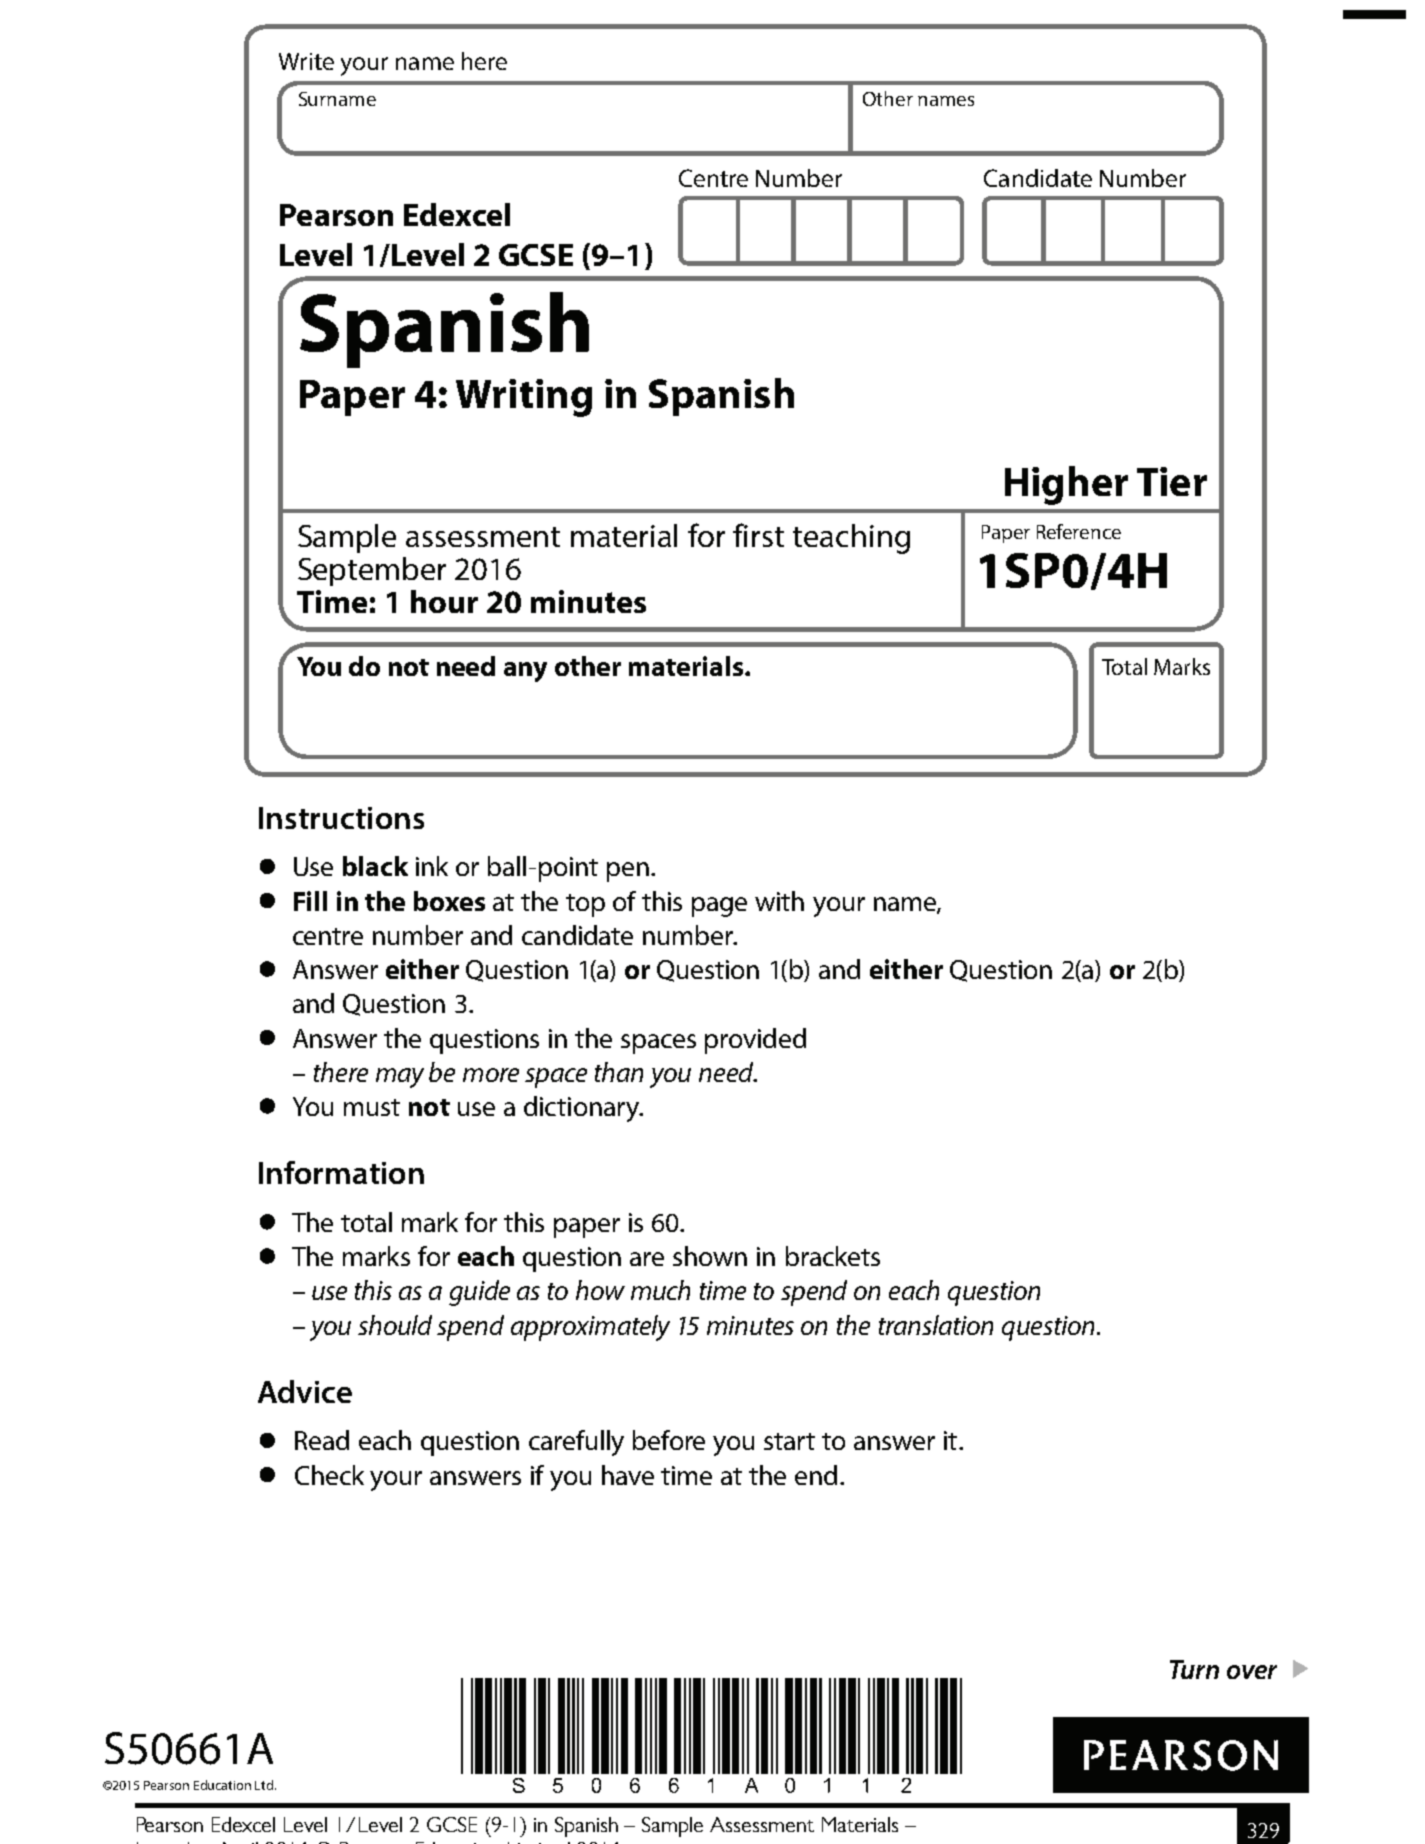  What do you see at coordinates (936, 1325) in the screenshot?
I see `translation` at bounding box center [936, 1325].
